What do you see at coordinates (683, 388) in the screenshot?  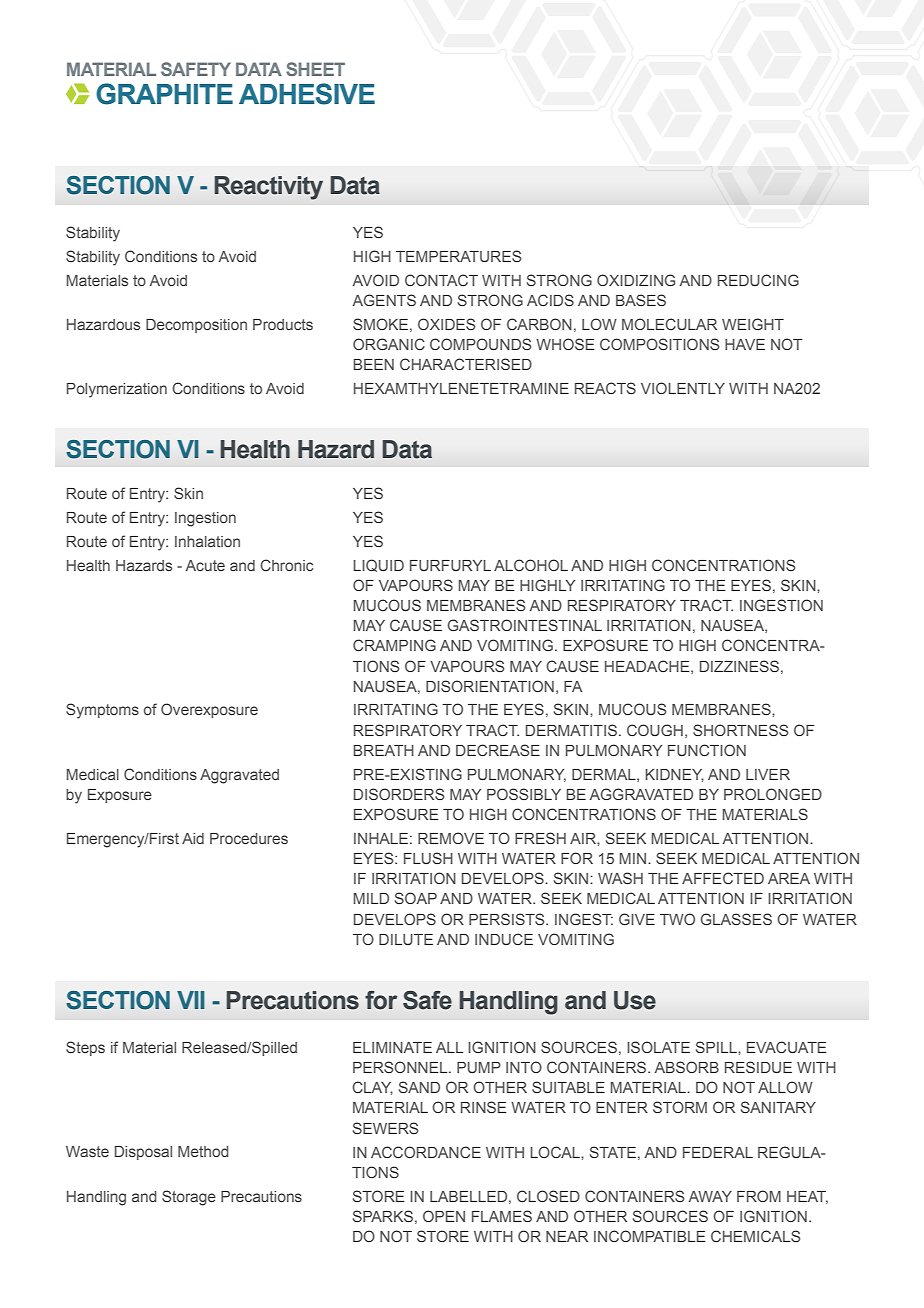 I see `VIOLENTLY` at bounding box center [683, 388].
